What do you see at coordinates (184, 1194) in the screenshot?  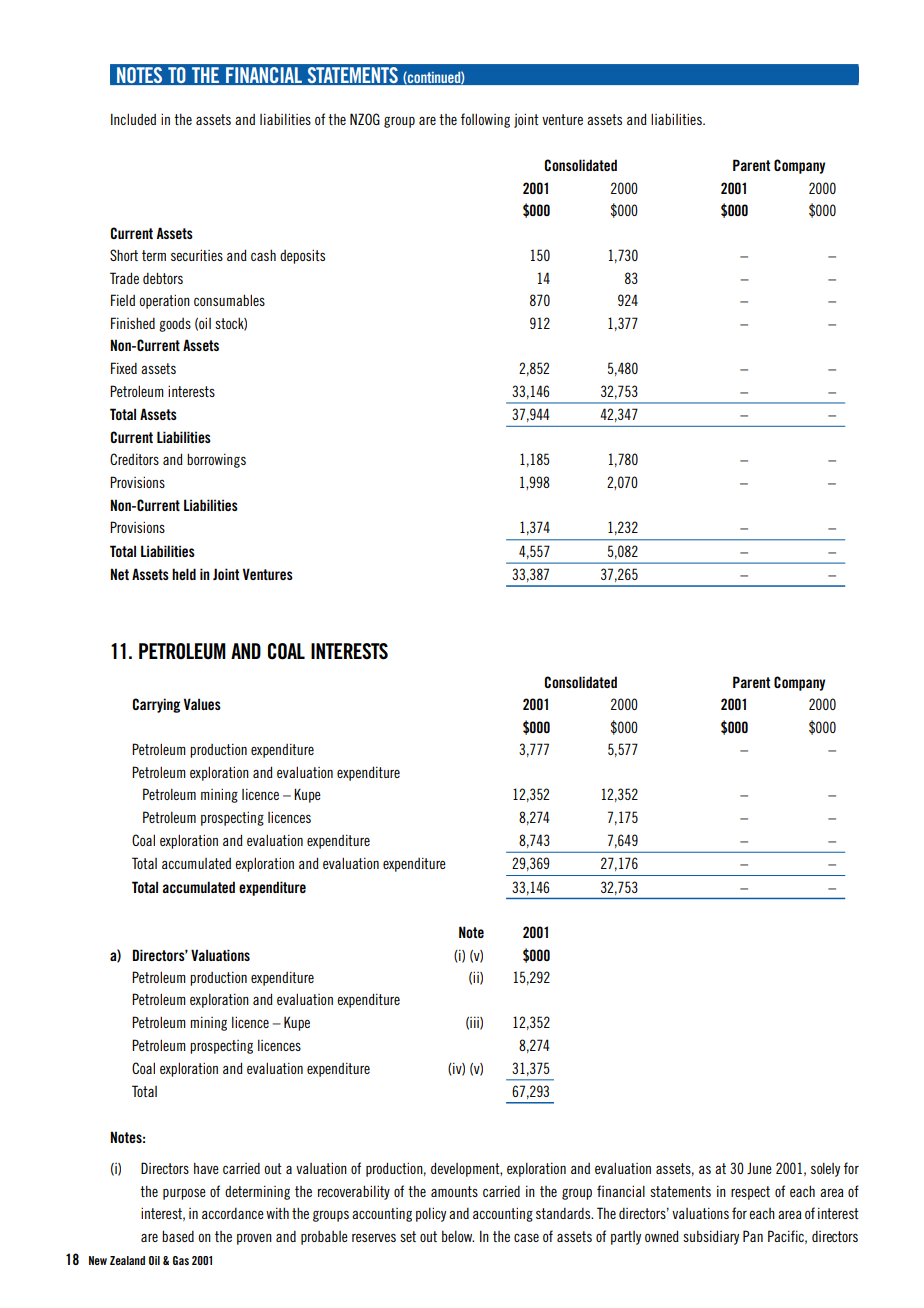 I see `purpose` at bounding box center [184, 1194].
